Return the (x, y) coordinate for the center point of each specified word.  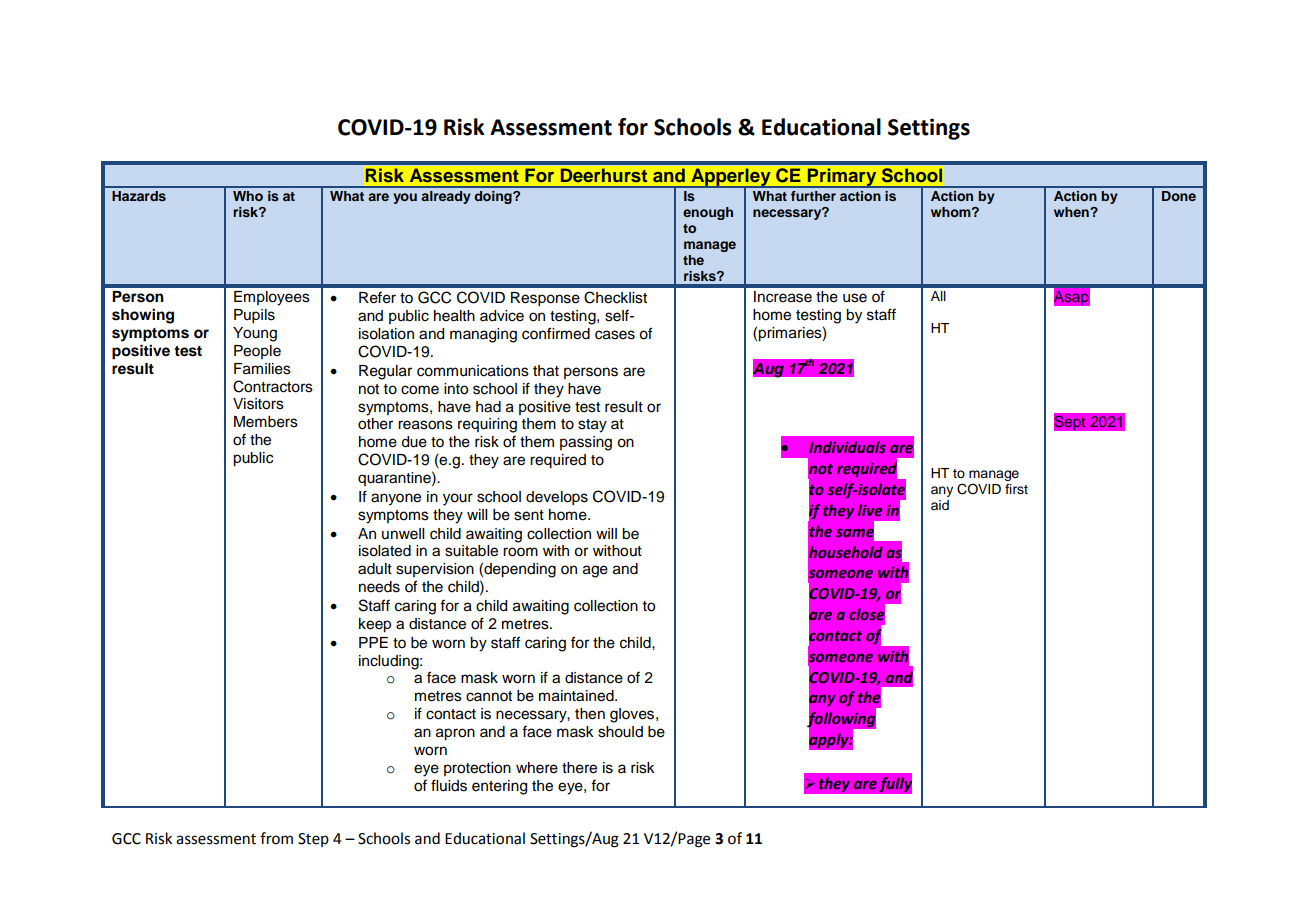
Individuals (847, 447)
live (869, 510)
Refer (377, 298)
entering (499, 787)
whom (952, 212)
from (276, 838)
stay (592, 426)
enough (708, 213)
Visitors (258, 404)
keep (375, 625)
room (520, 552)
